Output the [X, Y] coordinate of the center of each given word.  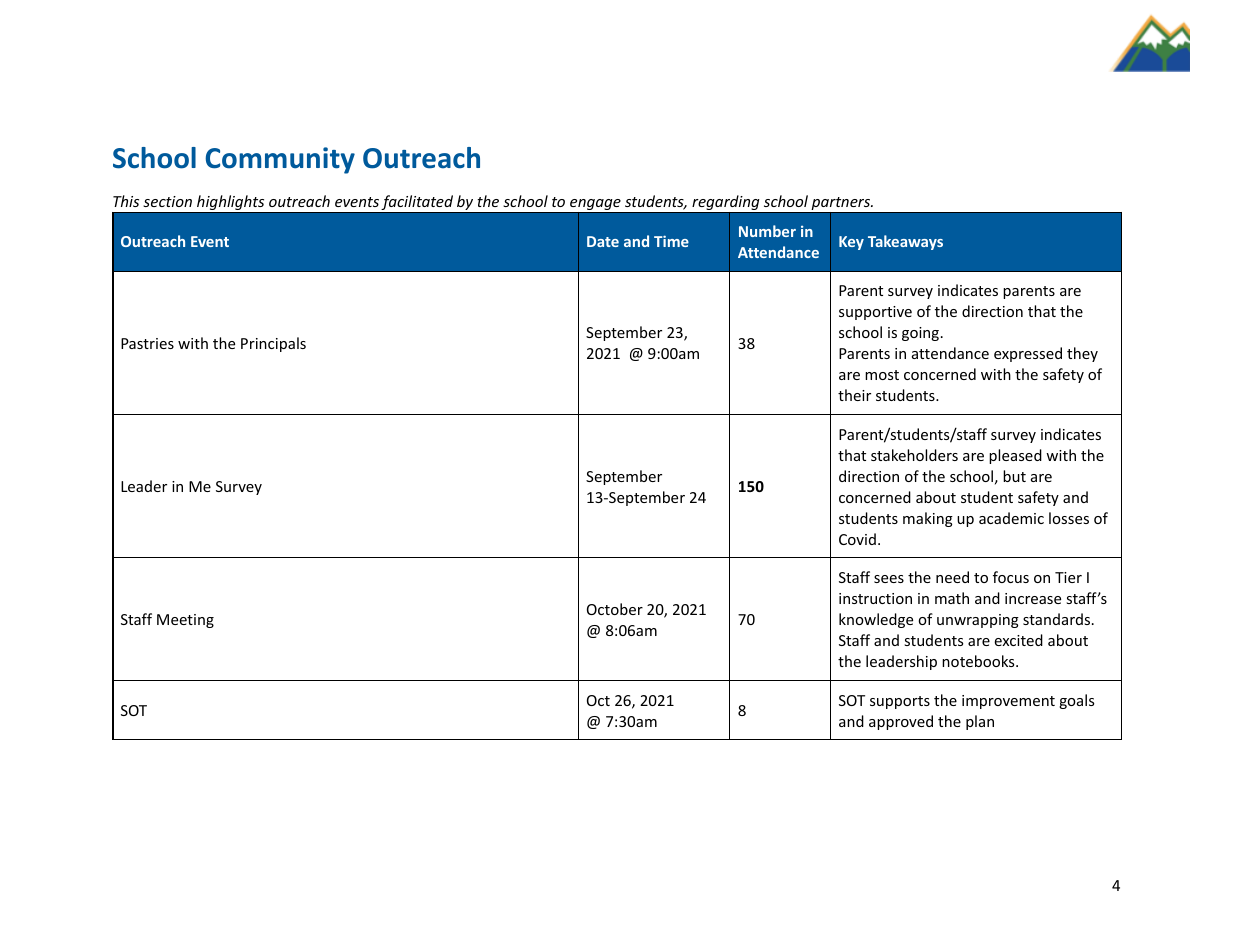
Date [603, 241]
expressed [1028, 354]
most [882, 375]
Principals [273, 344]
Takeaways [905, 242]
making [928, 519]
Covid [857, 539]
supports [900, 702]
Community [280, 160]
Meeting [185, 621]
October [615, 609]
